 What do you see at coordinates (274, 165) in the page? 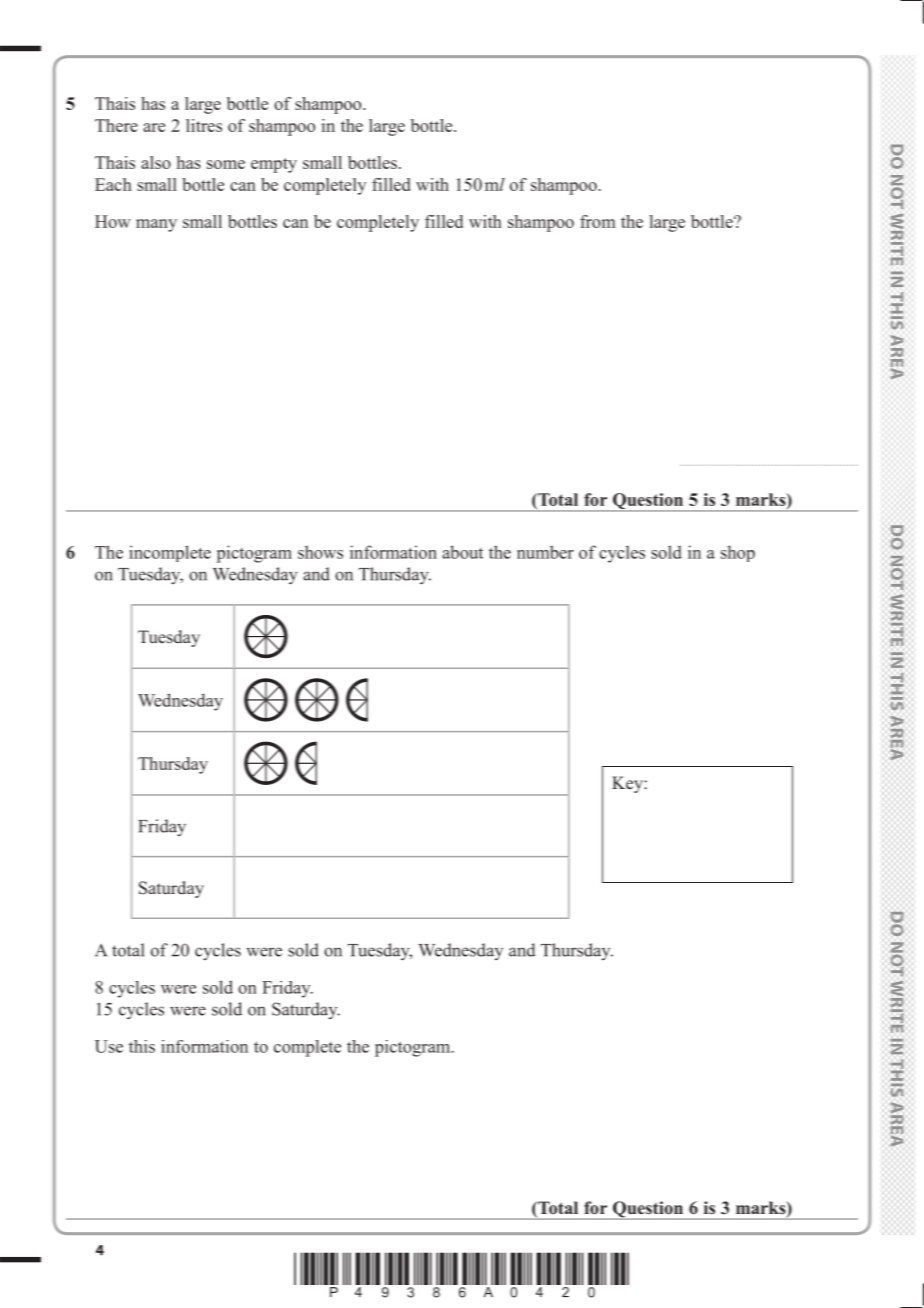
I see `empty` at bounding box center [274, 165].
